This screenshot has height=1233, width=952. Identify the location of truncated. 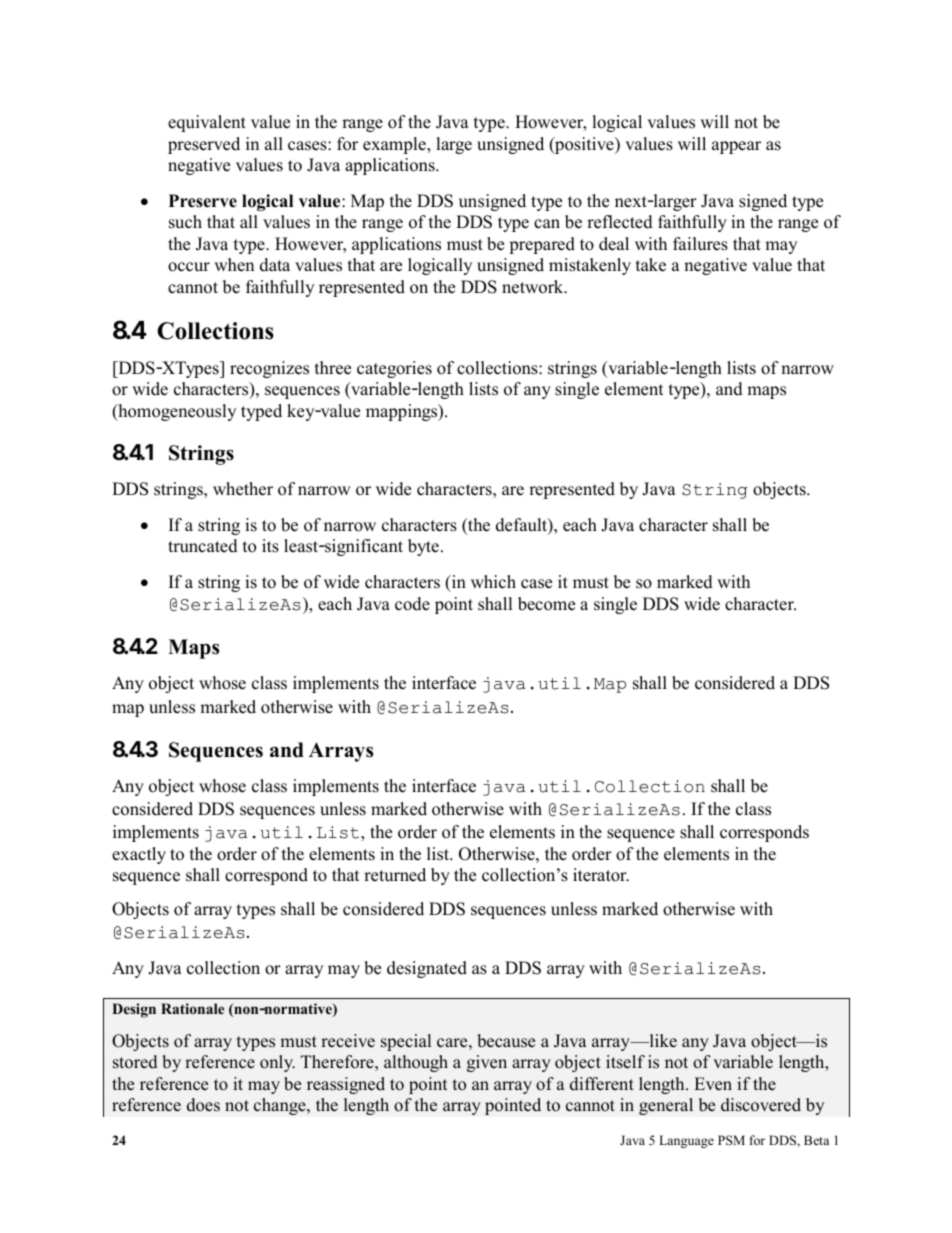
(203, 546).
